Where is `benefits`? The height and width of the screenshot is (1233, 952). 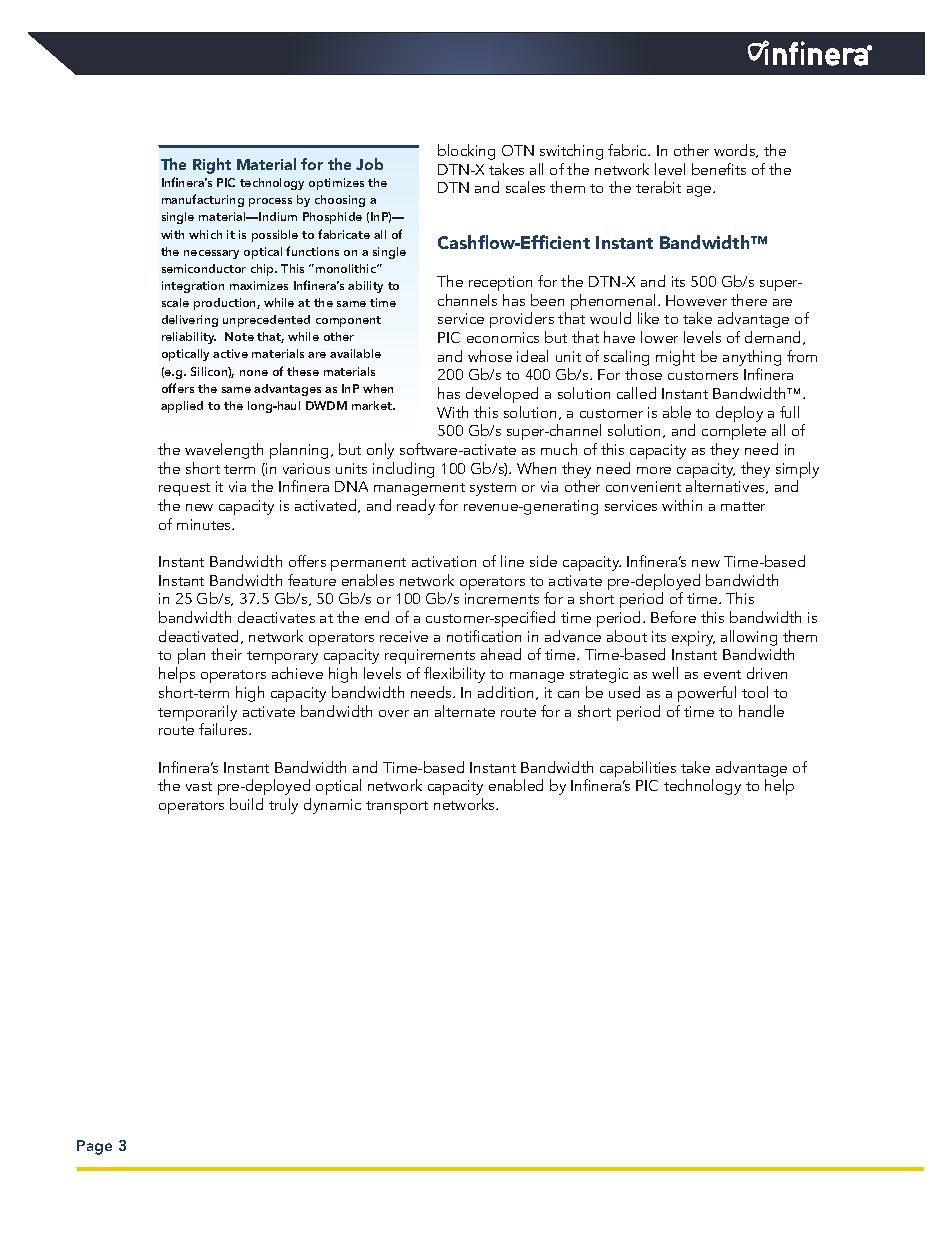
benefits is located at coordinates (719, 169).
